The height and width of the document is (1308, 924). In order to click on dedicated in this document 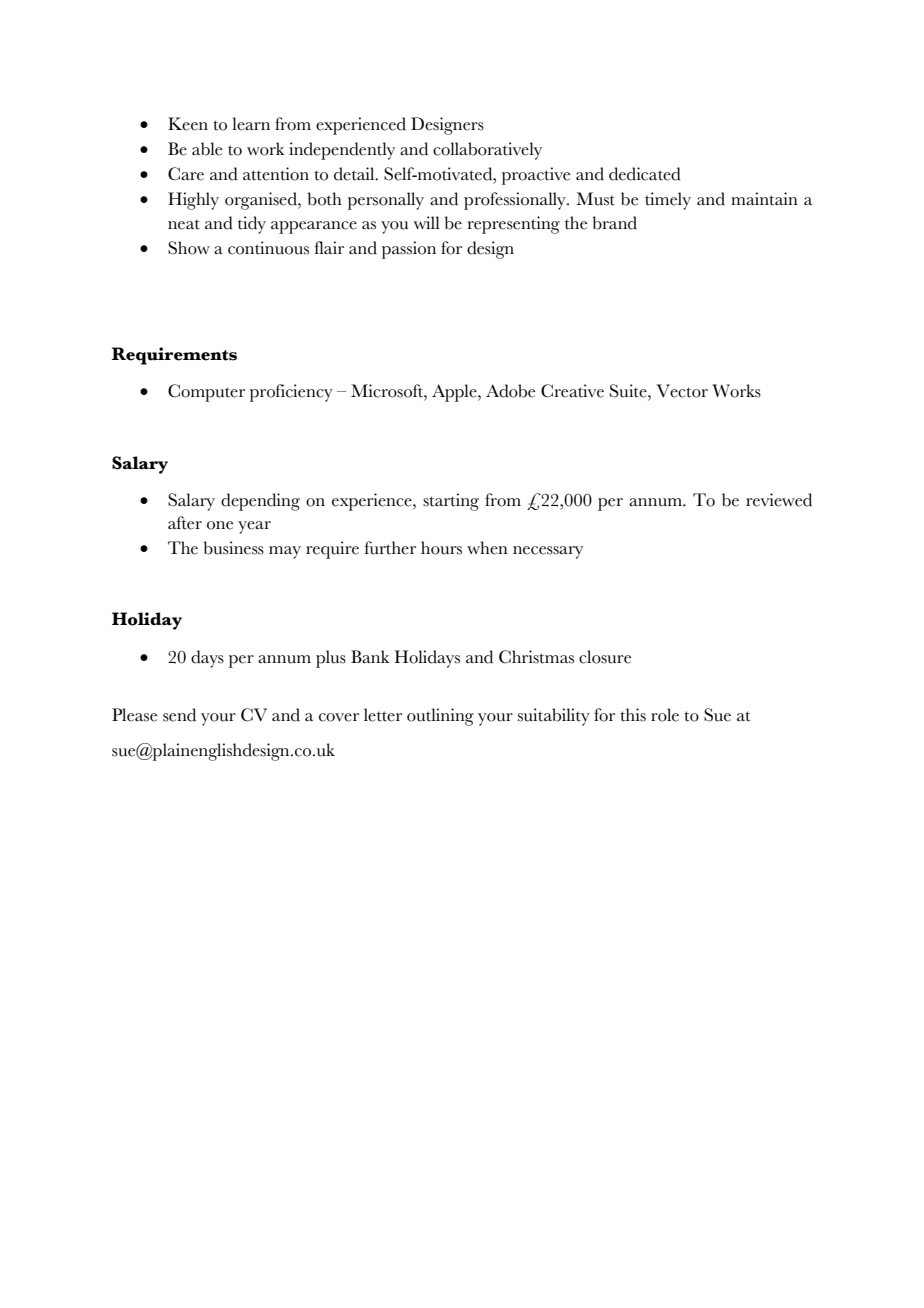, I will do `click(645, 174)`.
